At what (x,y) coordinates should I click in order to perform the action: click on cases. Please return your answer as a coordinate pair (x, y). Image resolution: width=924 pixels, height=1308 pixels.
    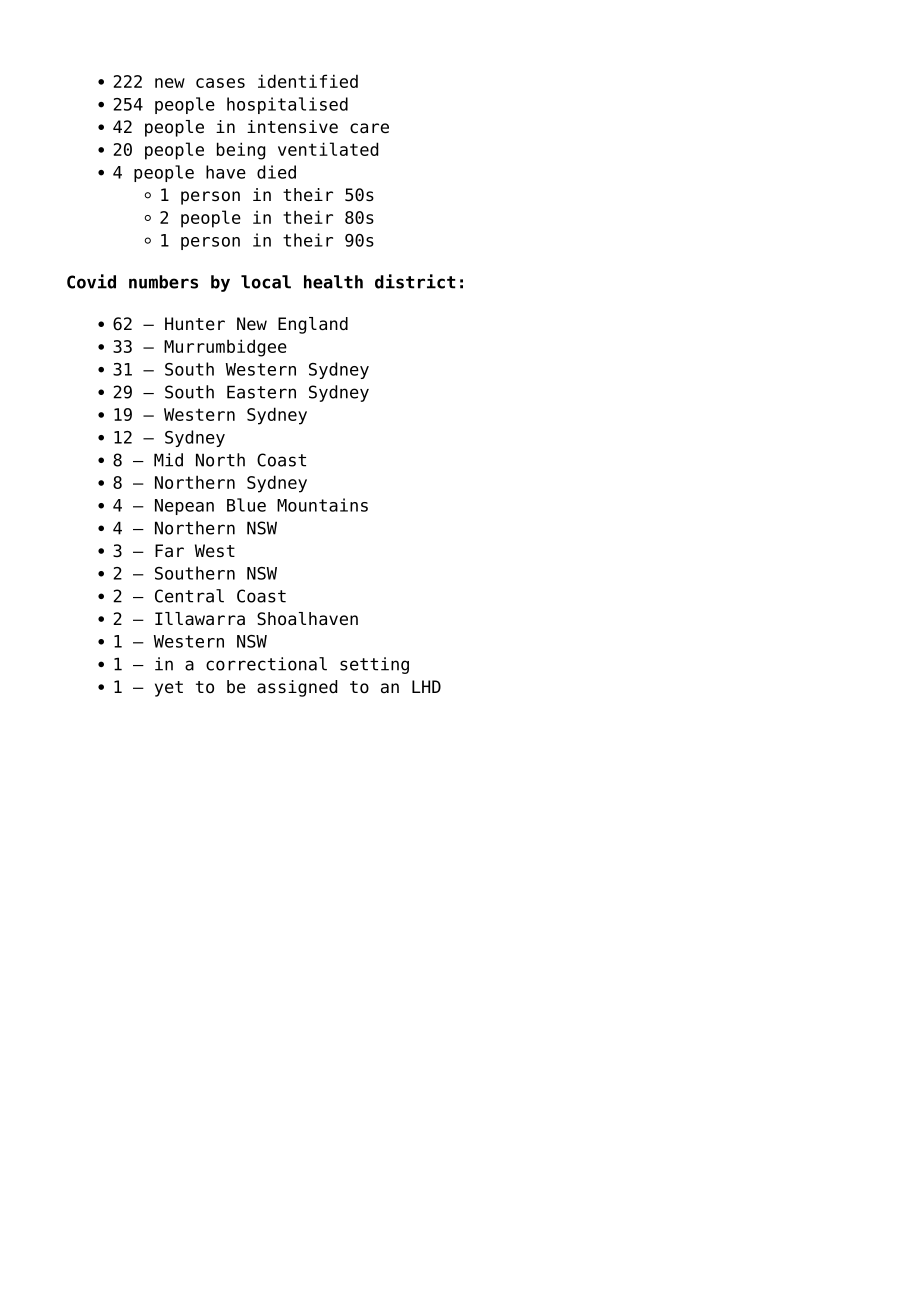
    Looking at the image, I should click on (220, 83).
